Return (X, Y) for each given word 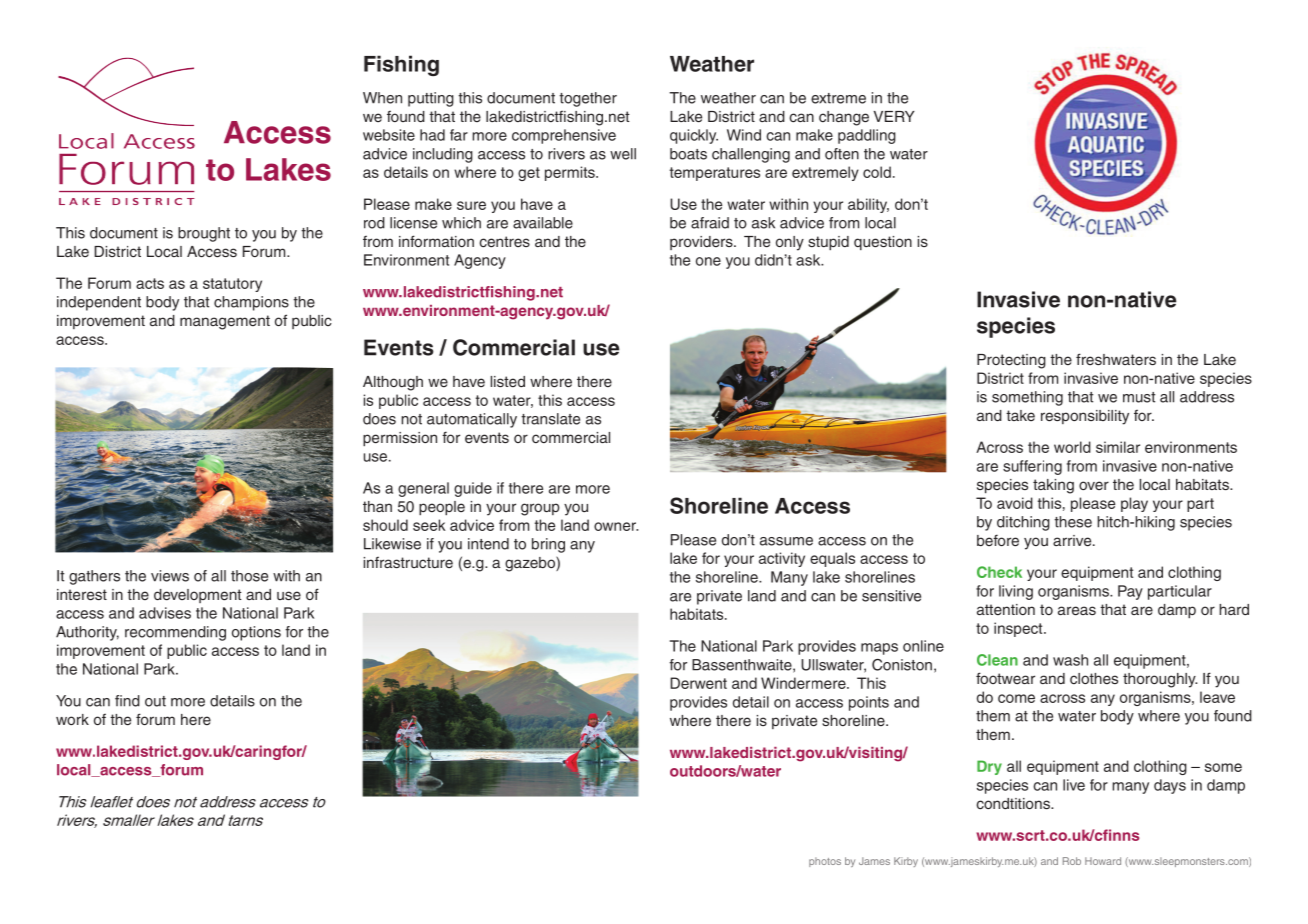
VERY (894, 116)
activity (782, 559)
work (72, 719)
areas (1077, 610)
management (225, 322)
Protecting (1011, 361)
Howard (1103, 861)
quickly (694, 136)
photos (825, 862)
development (198, 596)
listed (508, 381)
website (389, 135)
